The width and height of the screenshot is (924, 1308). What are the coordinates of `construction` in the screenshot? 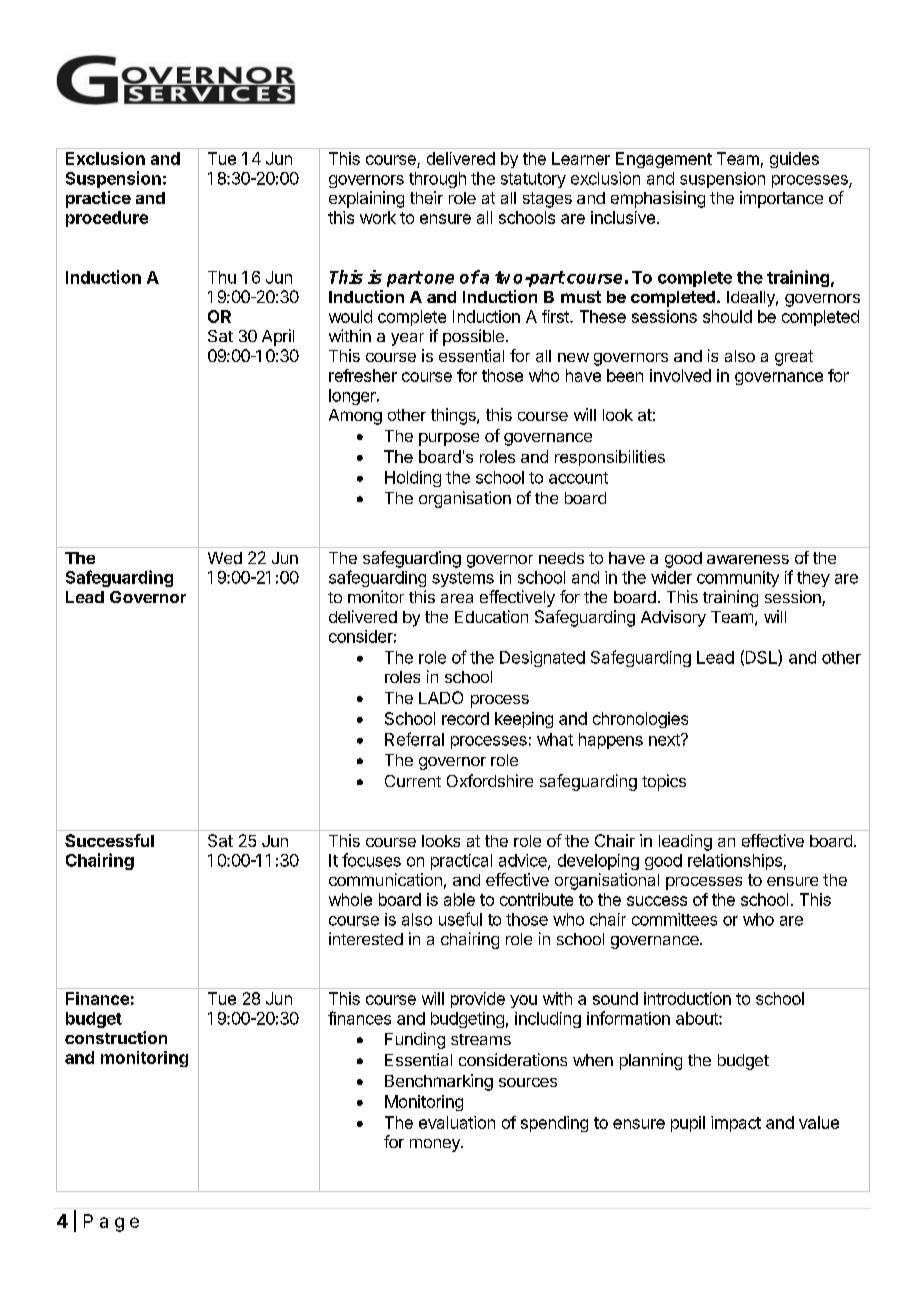 It's located at (116, 1037).
